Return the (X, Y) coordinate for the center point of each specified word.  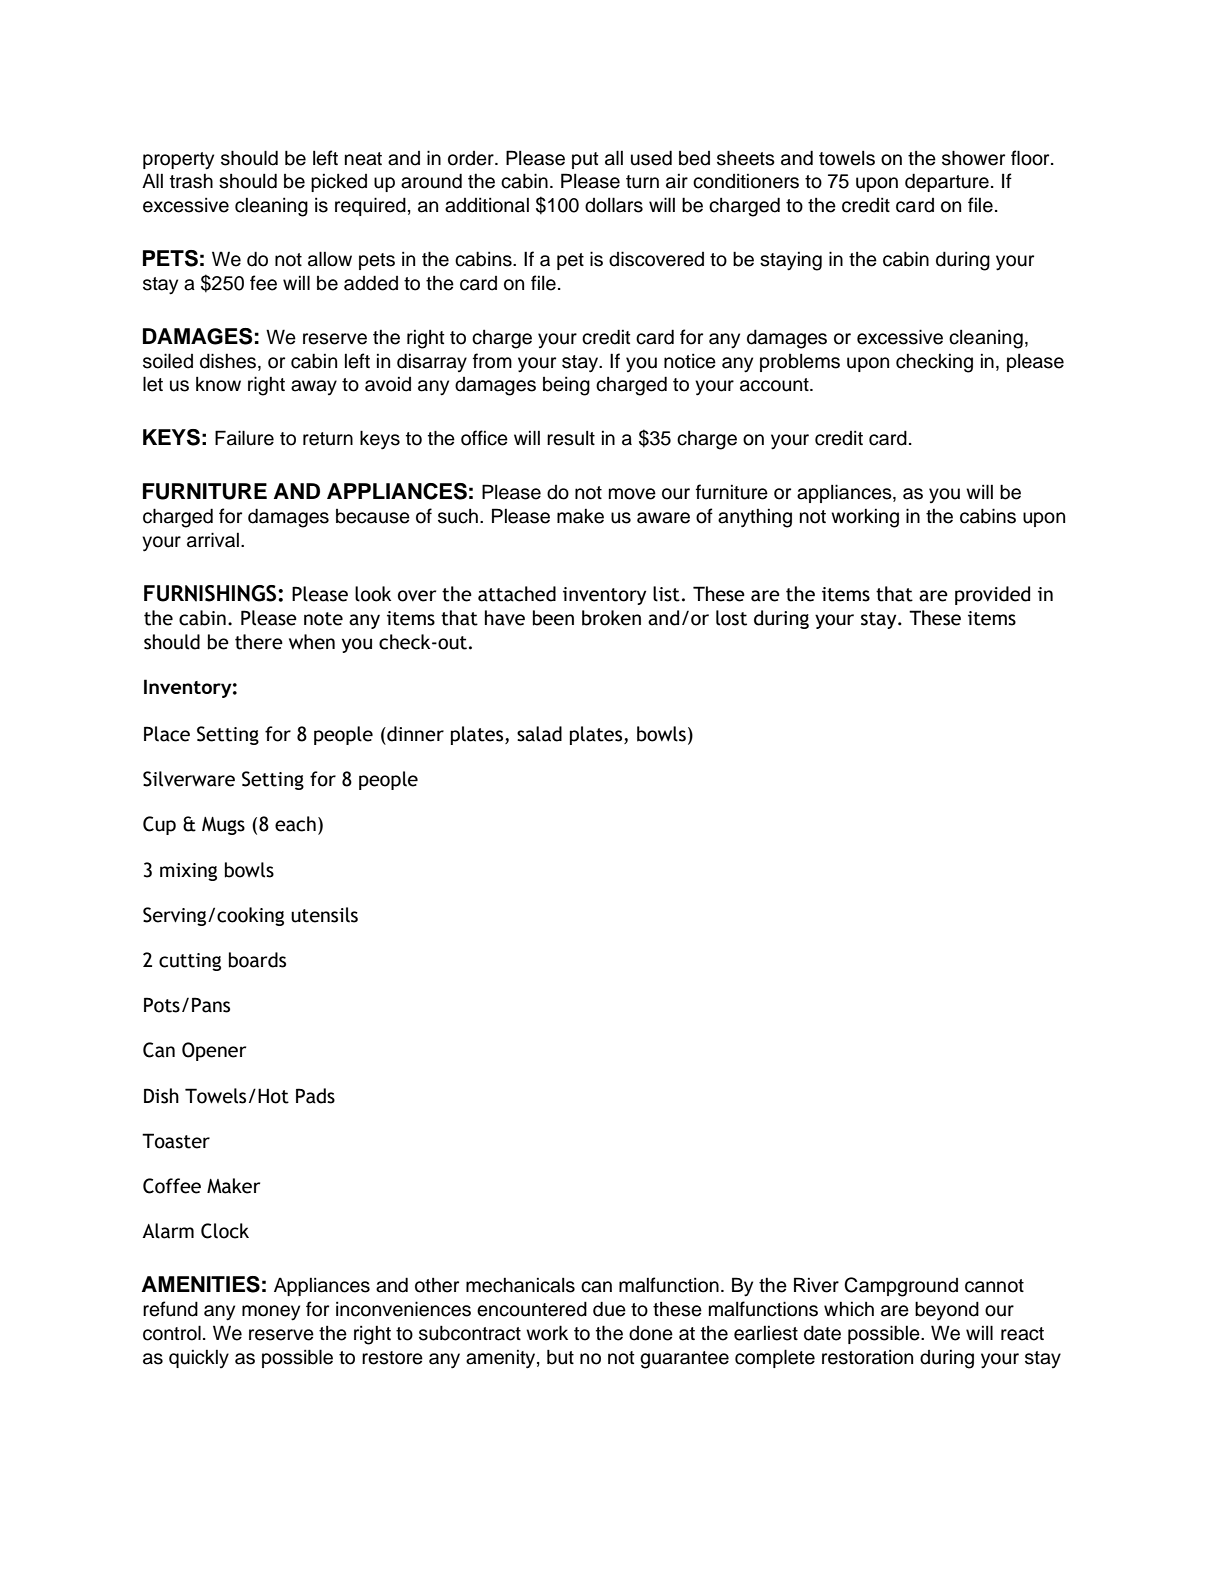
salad (539, 734)
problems (800, 363)
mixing (188, 872)
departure (947, 182)
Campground (901, 1287)
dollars (614, 205)
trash (191, 181)
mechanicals (520, 1285)
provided (992, 595)
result (571, 438)
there (259, 642)
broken (611, 618)
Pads (315, 1096)
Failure (244, 438)
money (271, 1313)
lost (731, 618)
